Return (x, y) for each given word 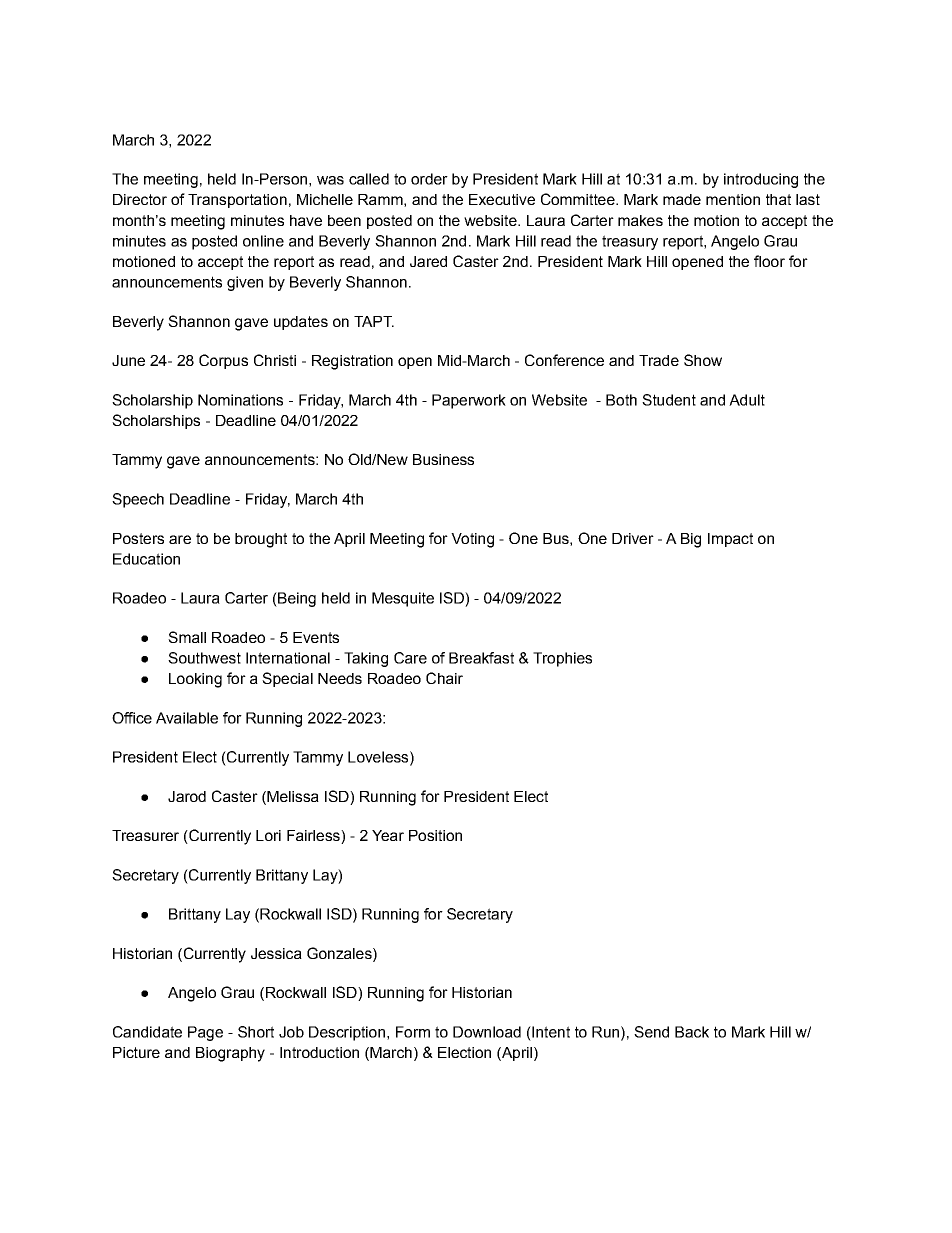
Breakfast (481, 658)
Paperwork (469, 401)
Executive (502, 199)
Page (205, 1033)
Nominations (240, 400)
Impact (730, 540)
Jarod (187, 796)
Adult (747, 400)
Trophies (562, 659)
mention (733, 199)
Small (187, 637)
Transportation (237, 201)
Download (487, 1032)
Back (692, 1032)
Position (435, 835)
